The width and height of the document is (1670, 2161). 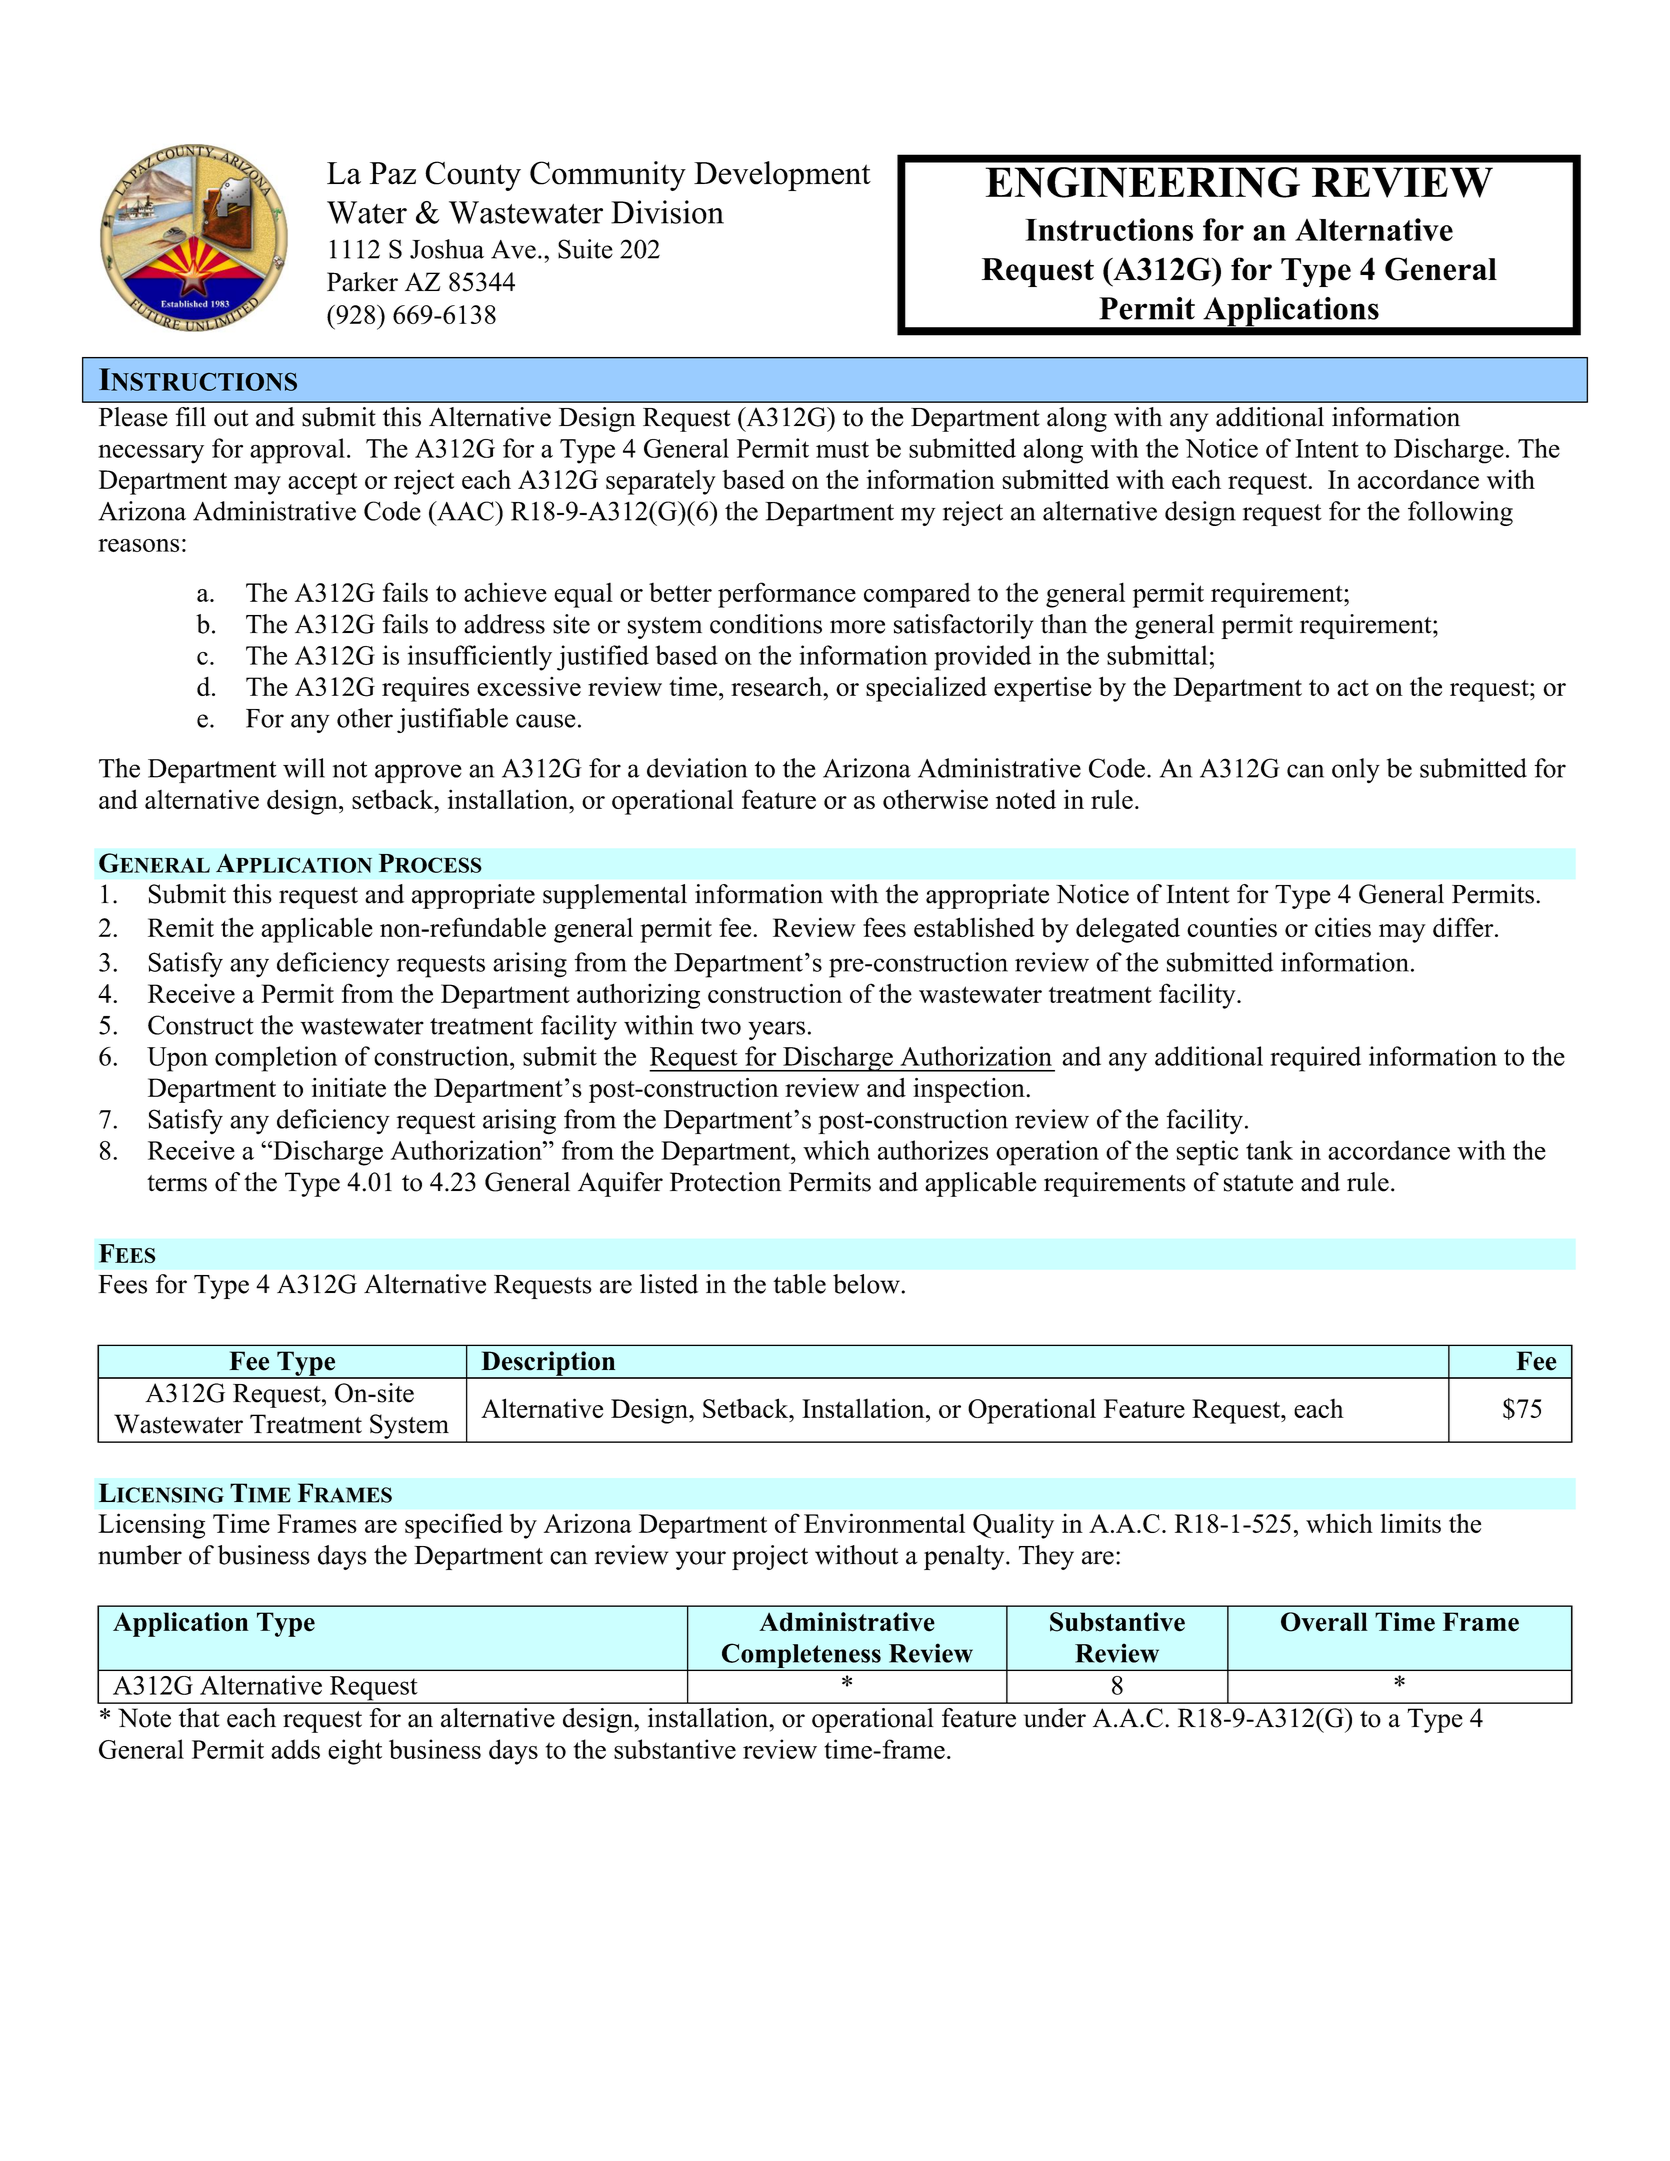 I want to click on only, so click(x=1356, y=770).
